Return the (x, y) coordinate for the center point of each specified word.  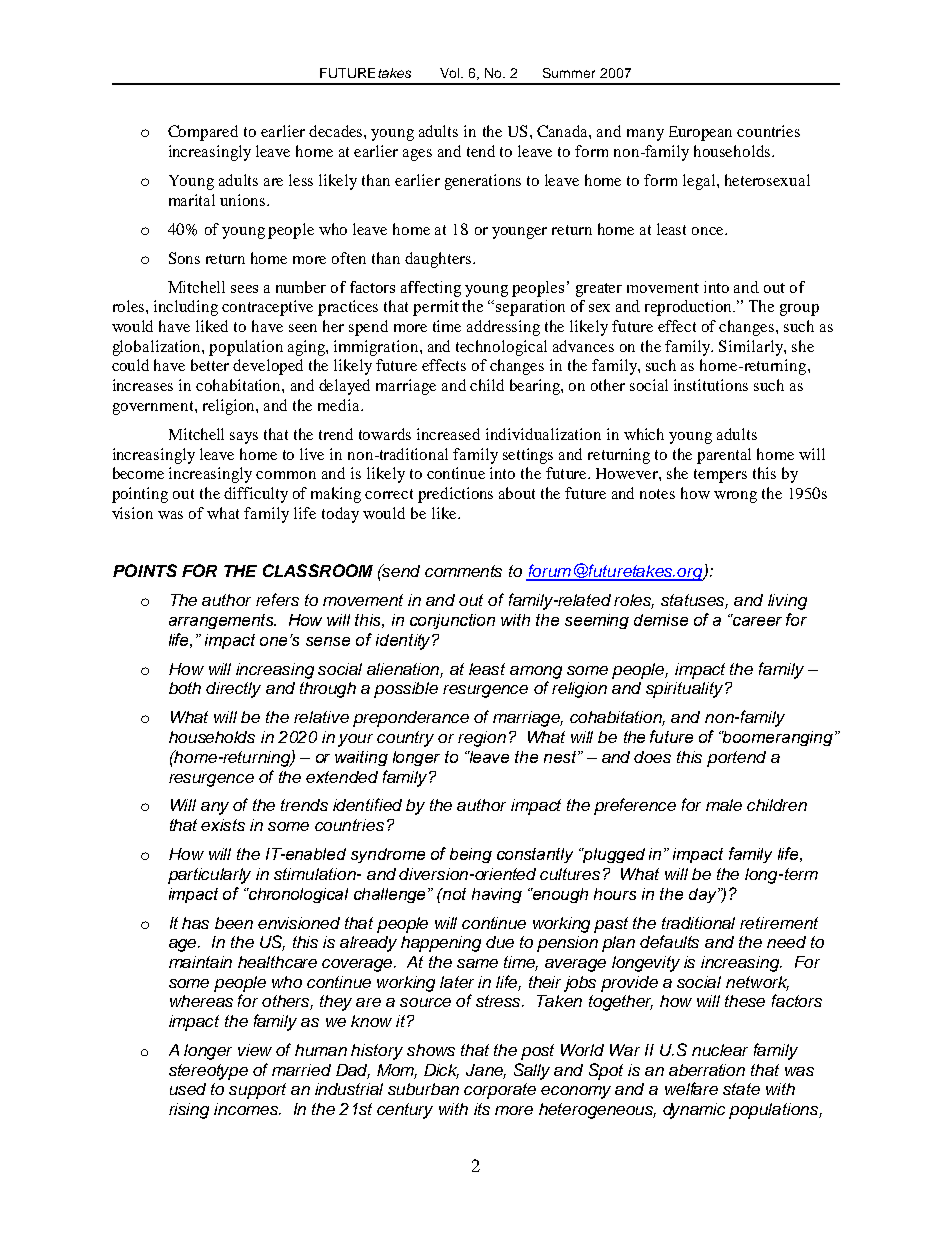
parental (724, 456)
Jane (486, 1071)
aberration (707, 1070)
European (700, 133)
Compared (203, 133)
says (244, 438)
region (482, 739)
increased (448, 434)
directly (233, 690)
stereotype (208, 1072)
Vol (451, 73)
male (724, 805)
